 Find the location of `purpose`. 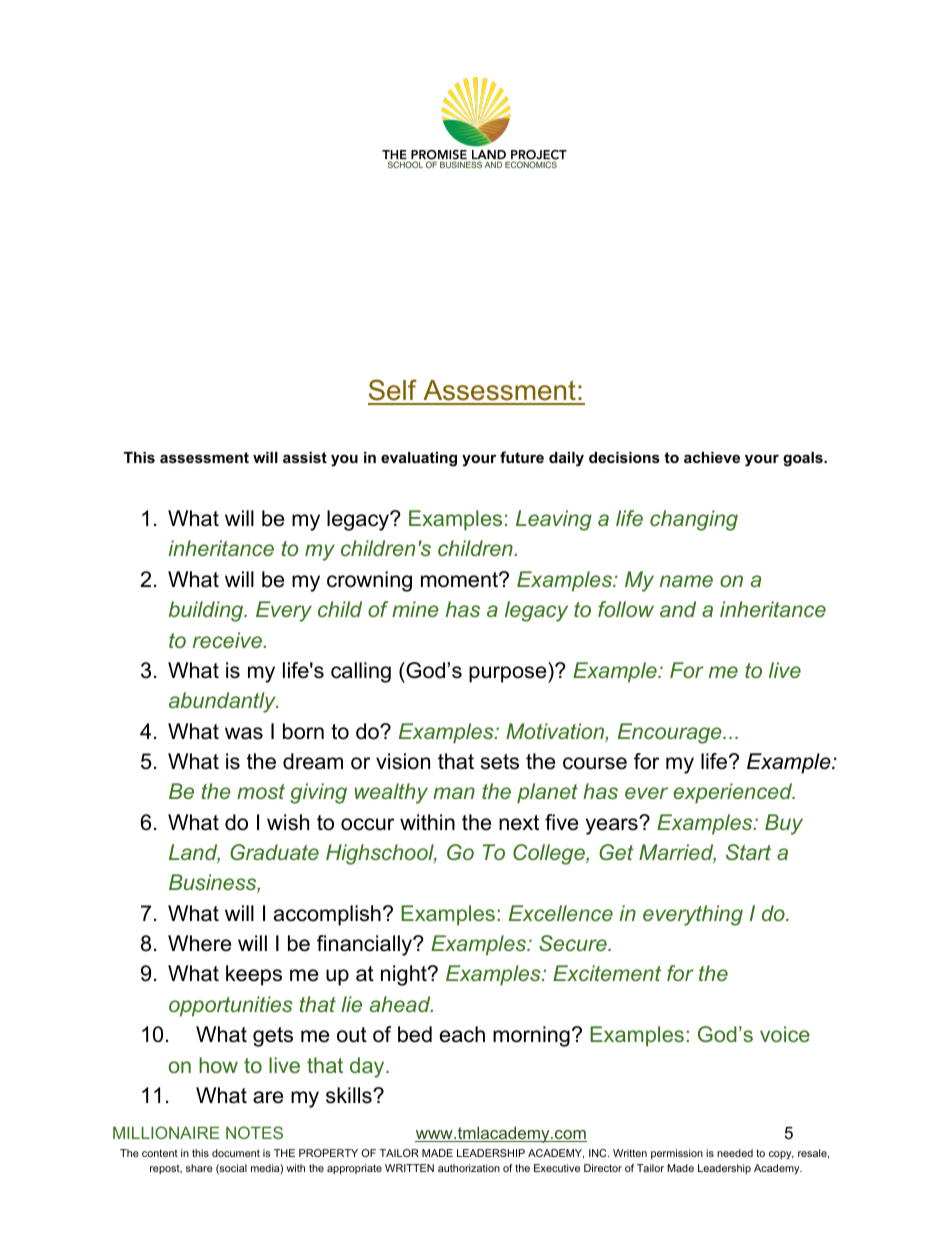

purpose is located at coordinates (509, 674).
